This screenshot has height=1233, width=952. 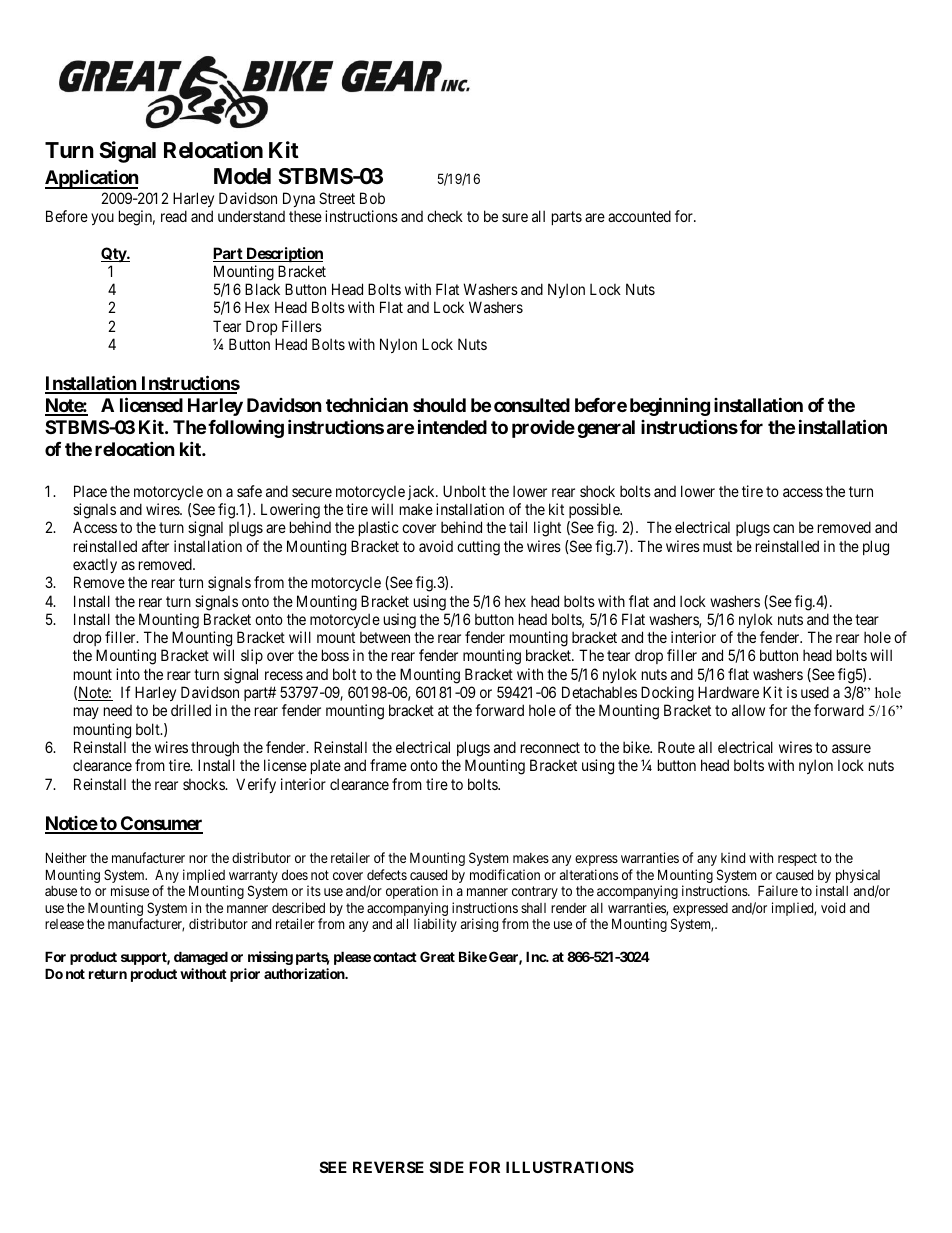 What do you see at coordinates (728, 692) in the screenshot?
I see `Hardware` at bounding box center [728, 692].
